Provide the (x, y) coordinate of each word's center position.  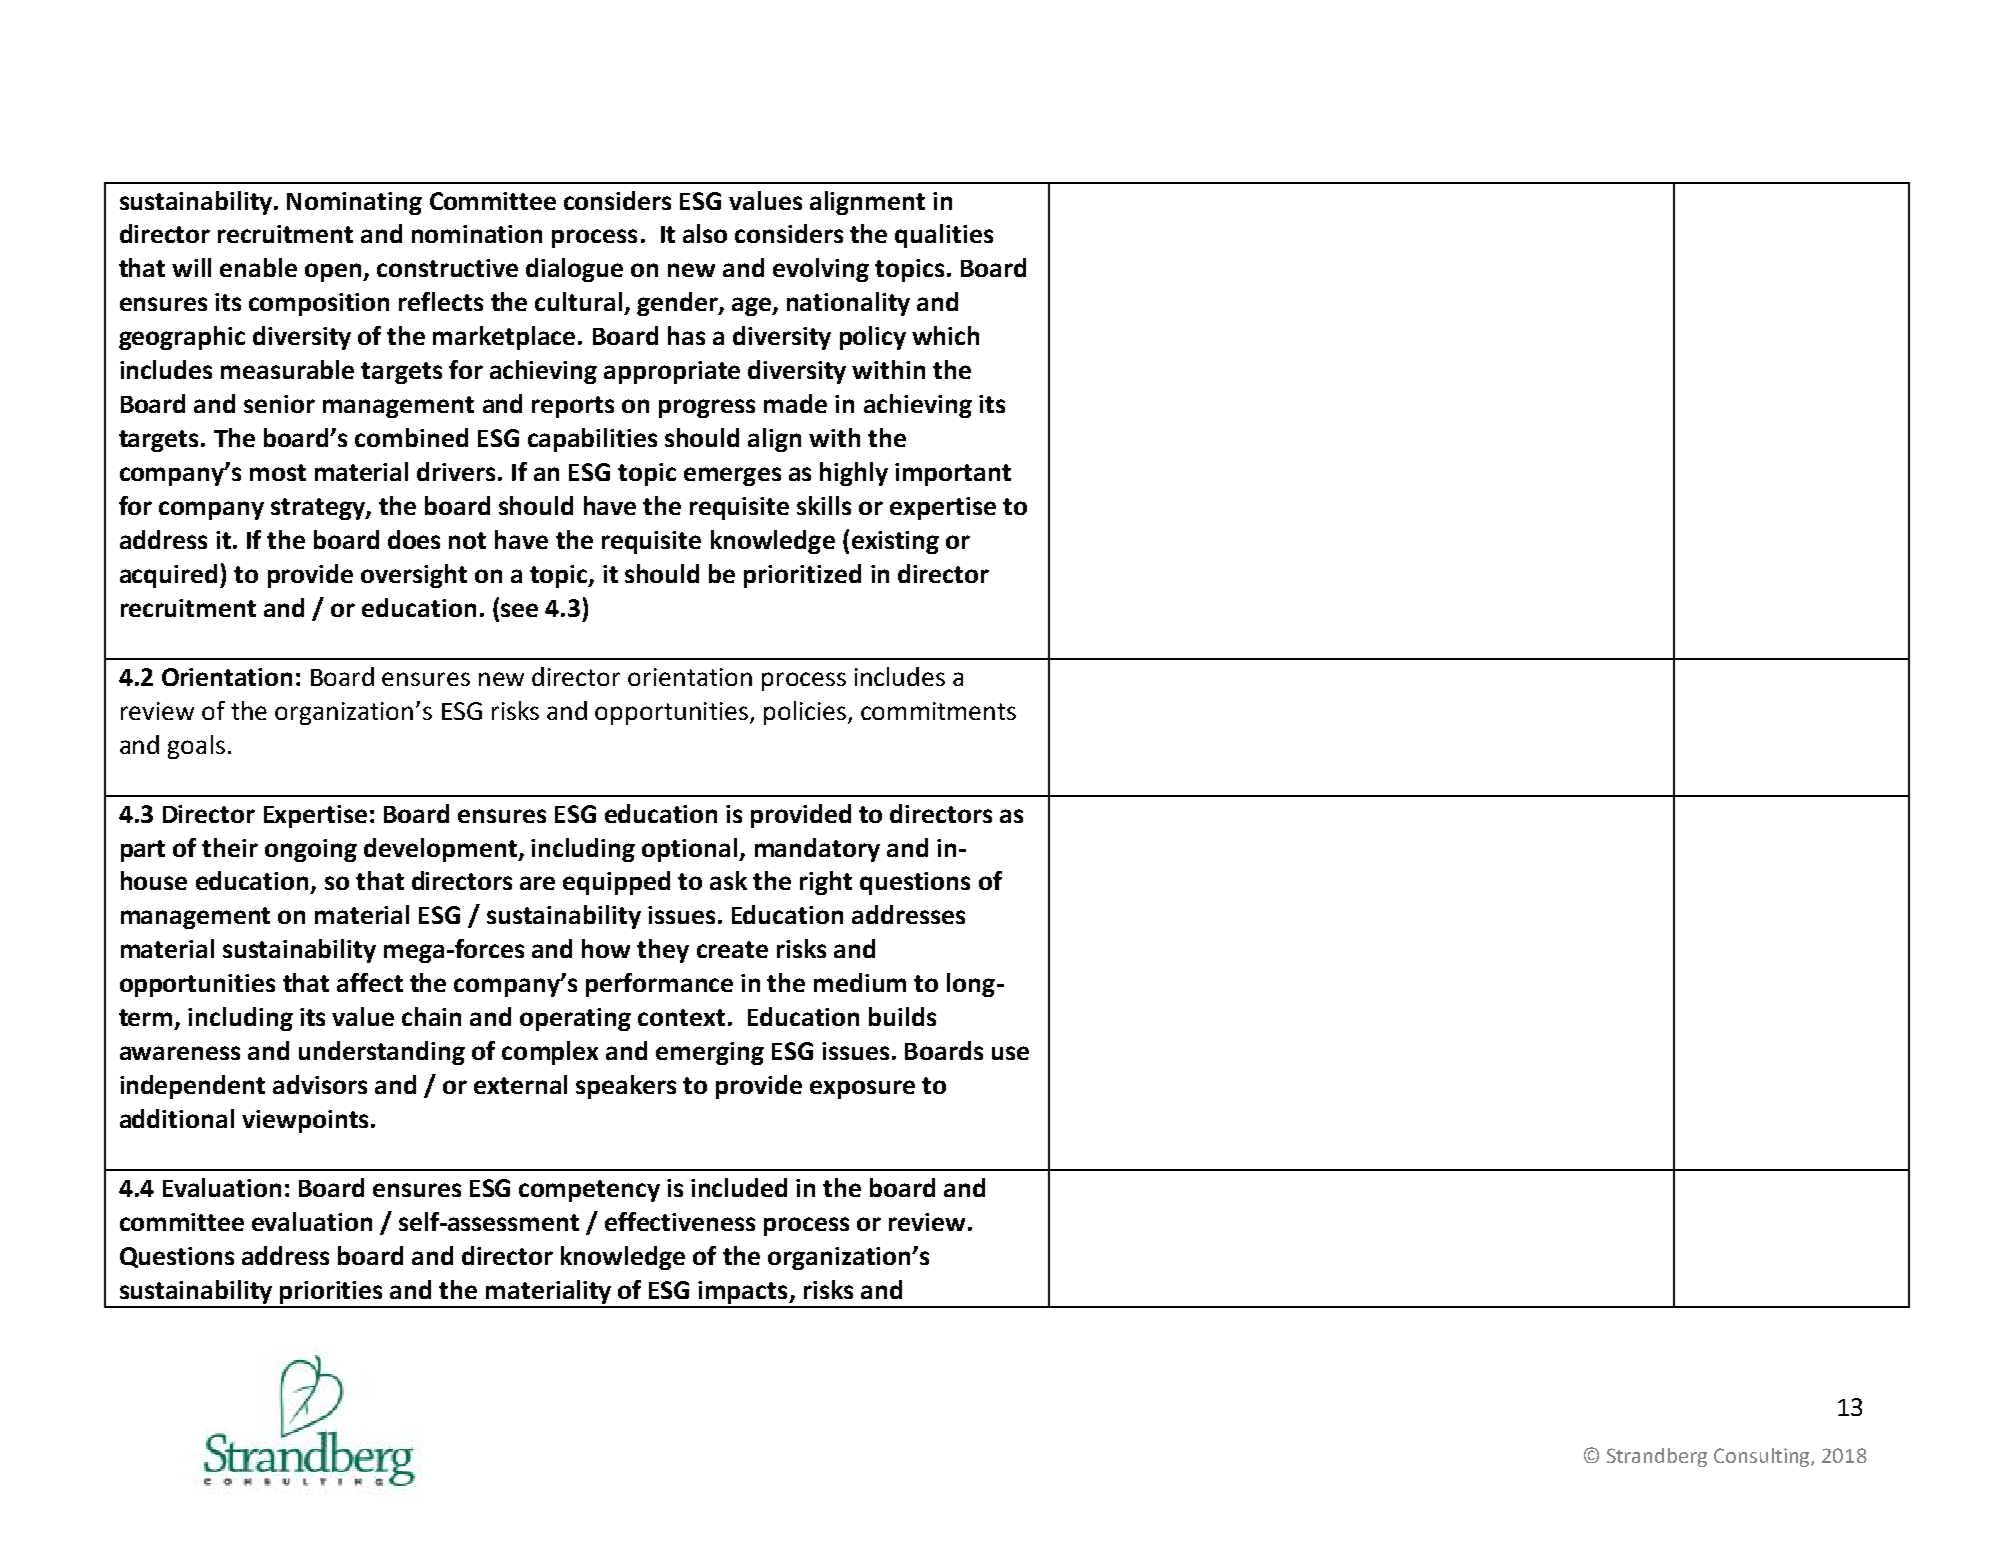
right (826, 883)
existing (895, 542)
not (467, 540)
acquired (170, 576)
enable (258, 267)
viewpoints (305, 1121)
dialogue (574, 270)
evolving (821, 270)
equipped (616, 883)
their (230, 847)
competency (589, 1191)
